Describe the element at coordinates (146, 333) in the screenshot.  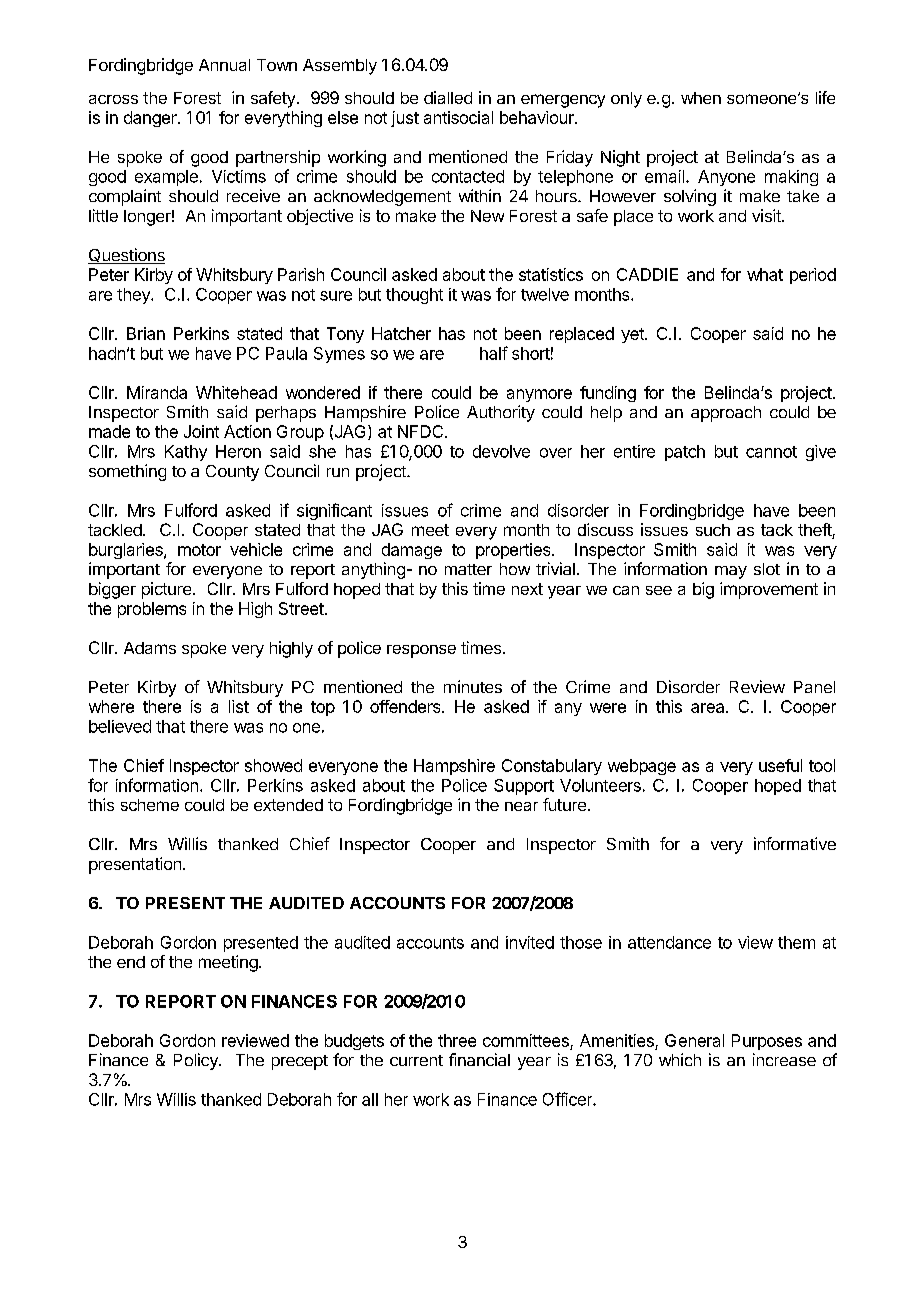
I see `Brian` at that location.
